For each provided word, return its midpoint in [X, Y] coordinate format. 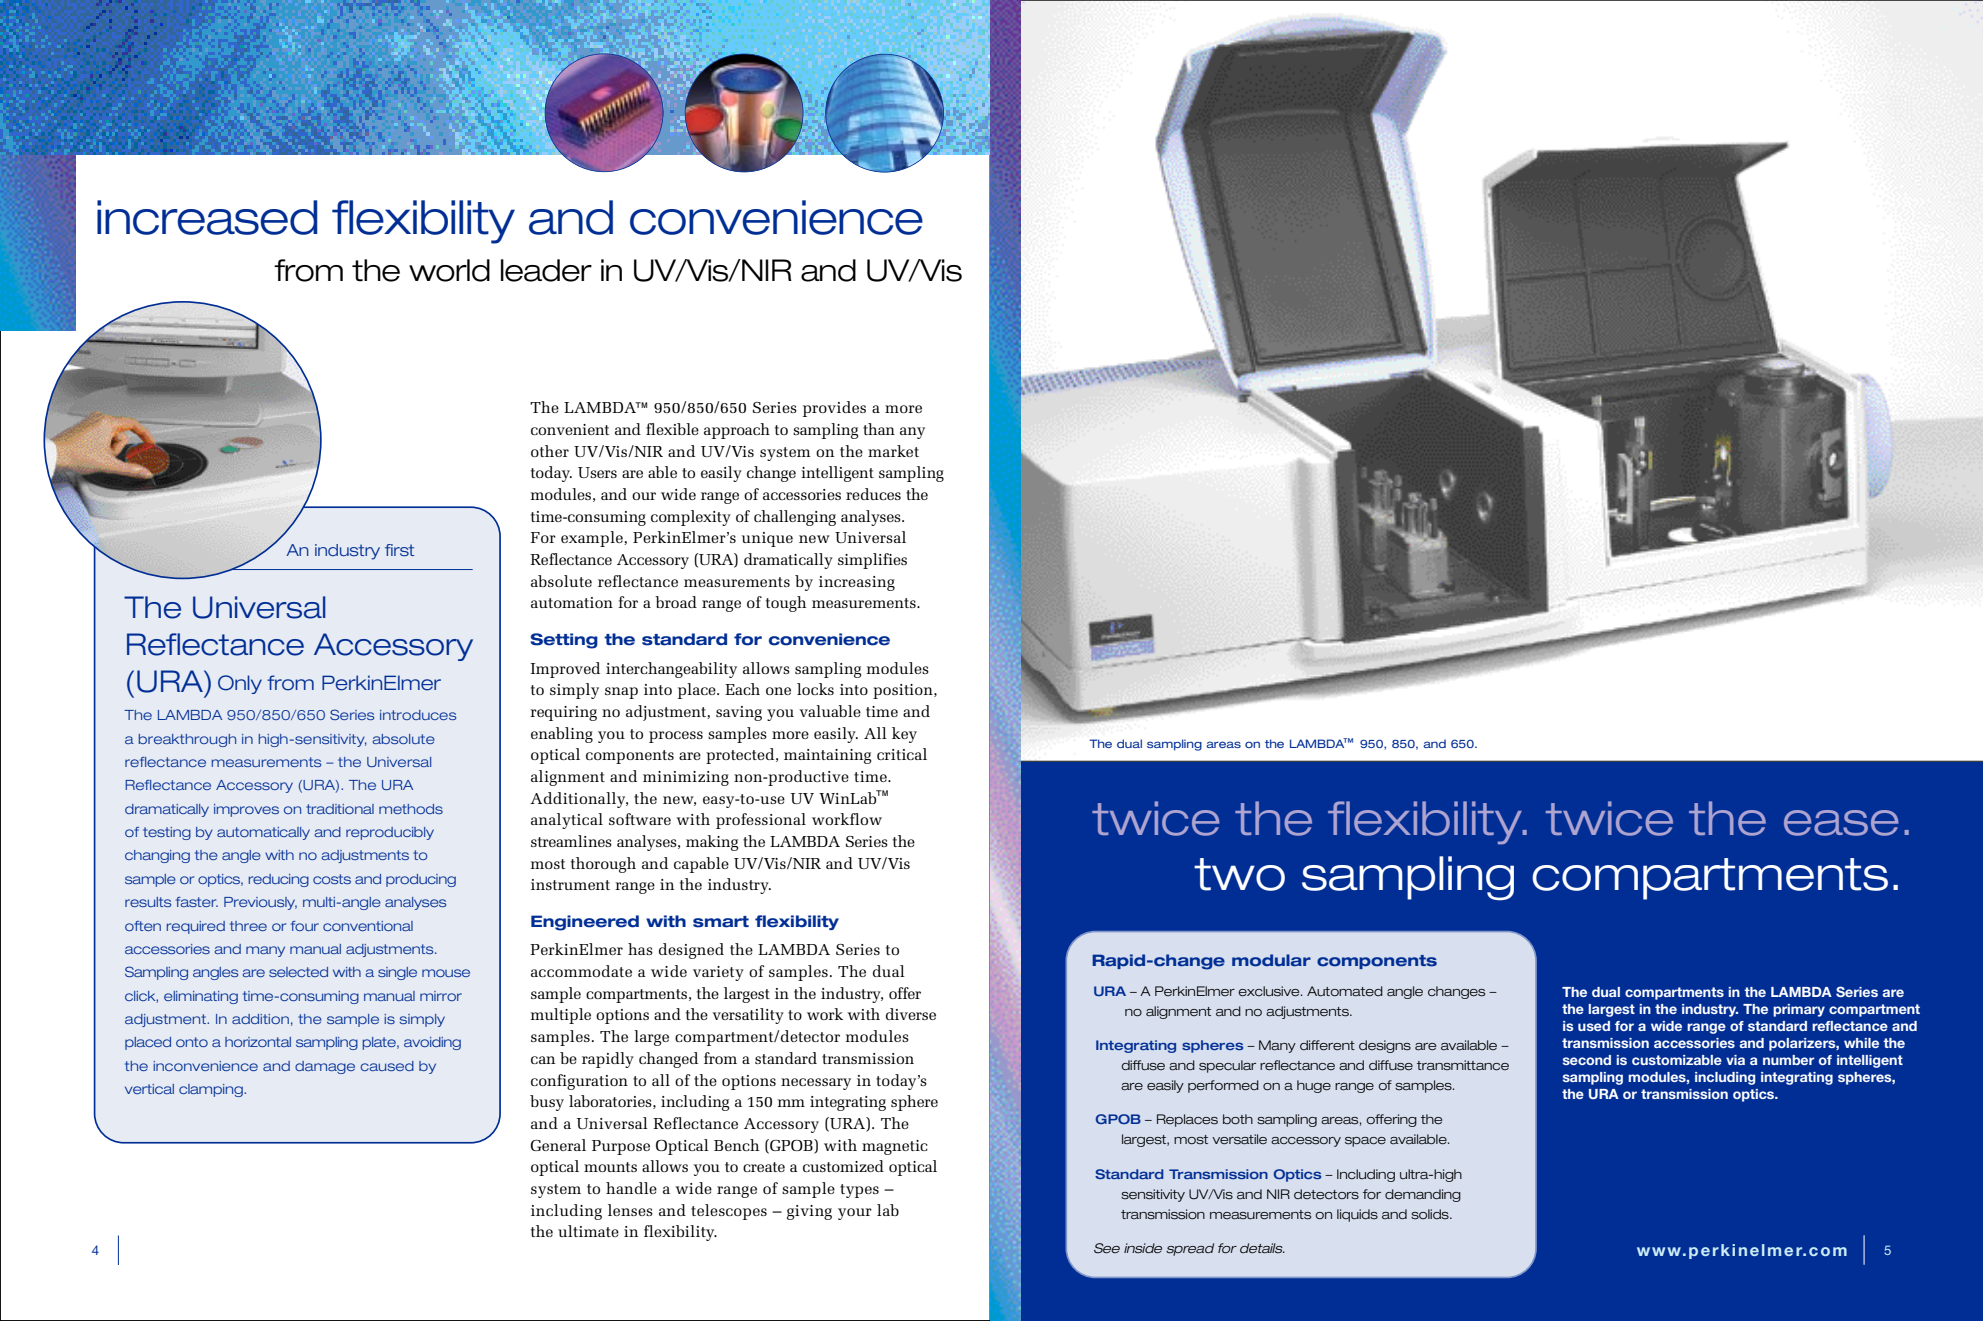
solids [1431, 1214]
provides [834, 409]
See [1107, 1248]
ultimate [588, 1231]
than [879, 429]
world [449, 270]
